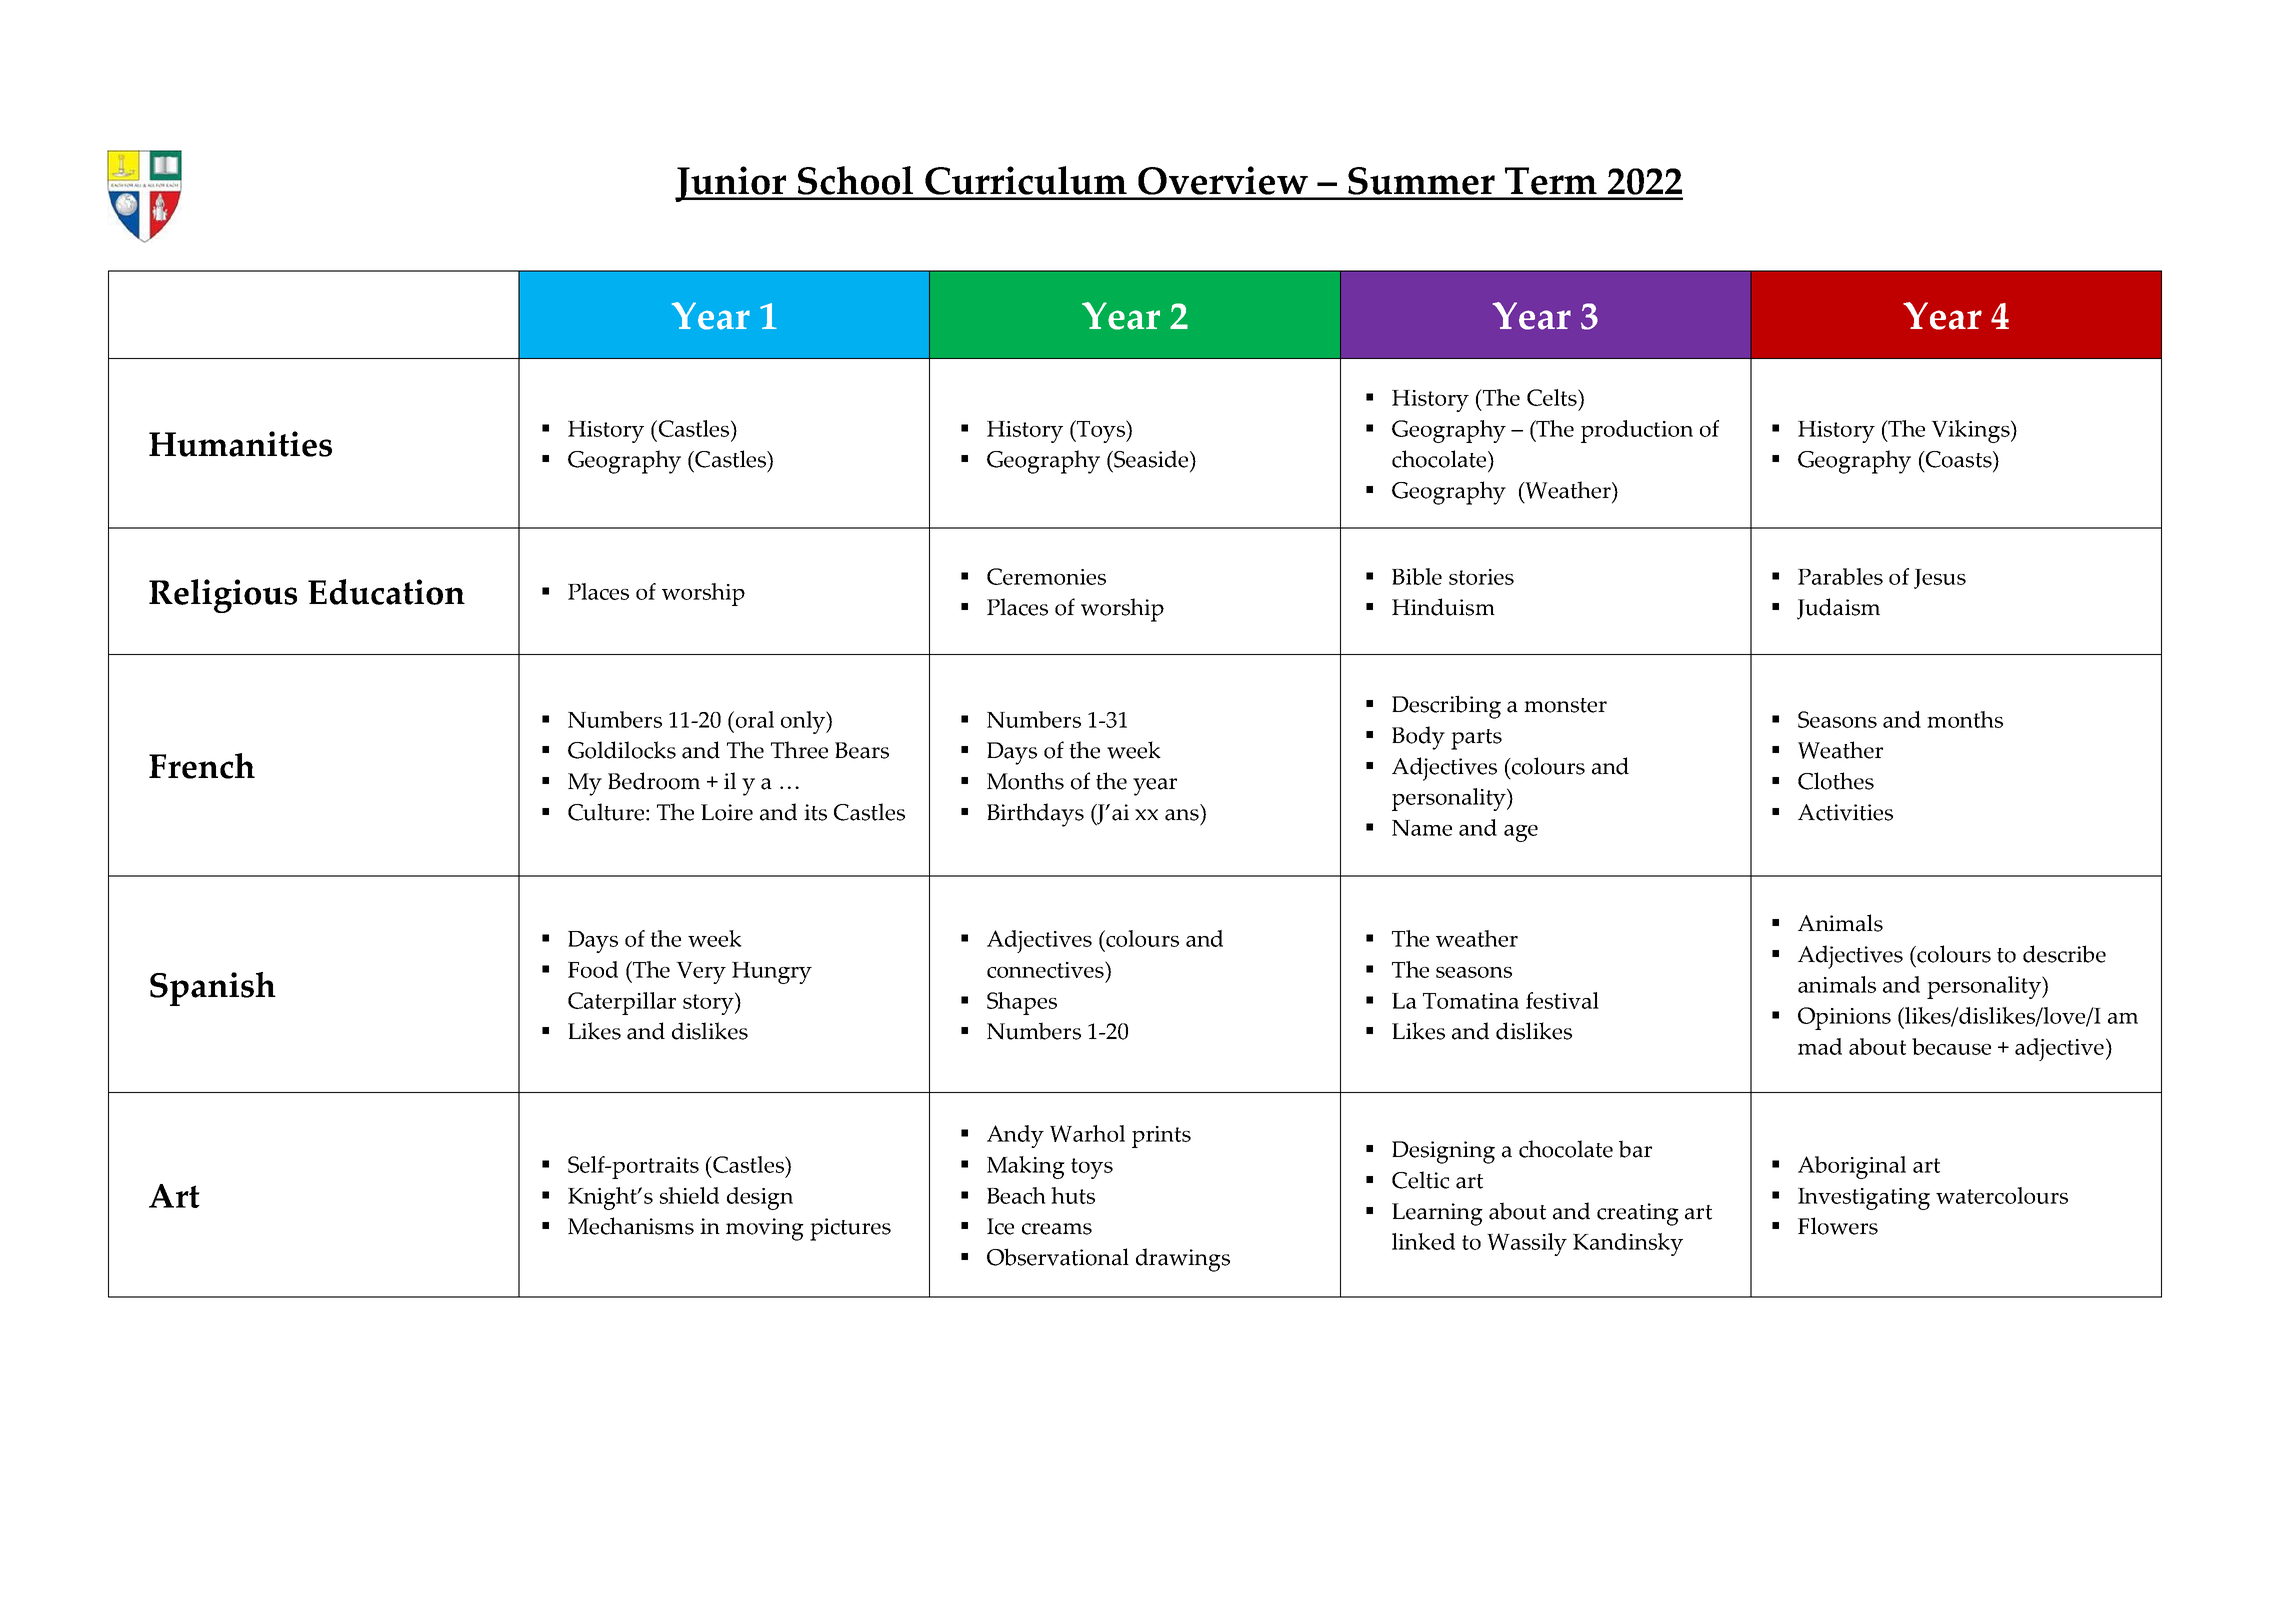 The width and height of the page is (2270, 1605). I want to click on Goldilocks, so click(622, 750).
